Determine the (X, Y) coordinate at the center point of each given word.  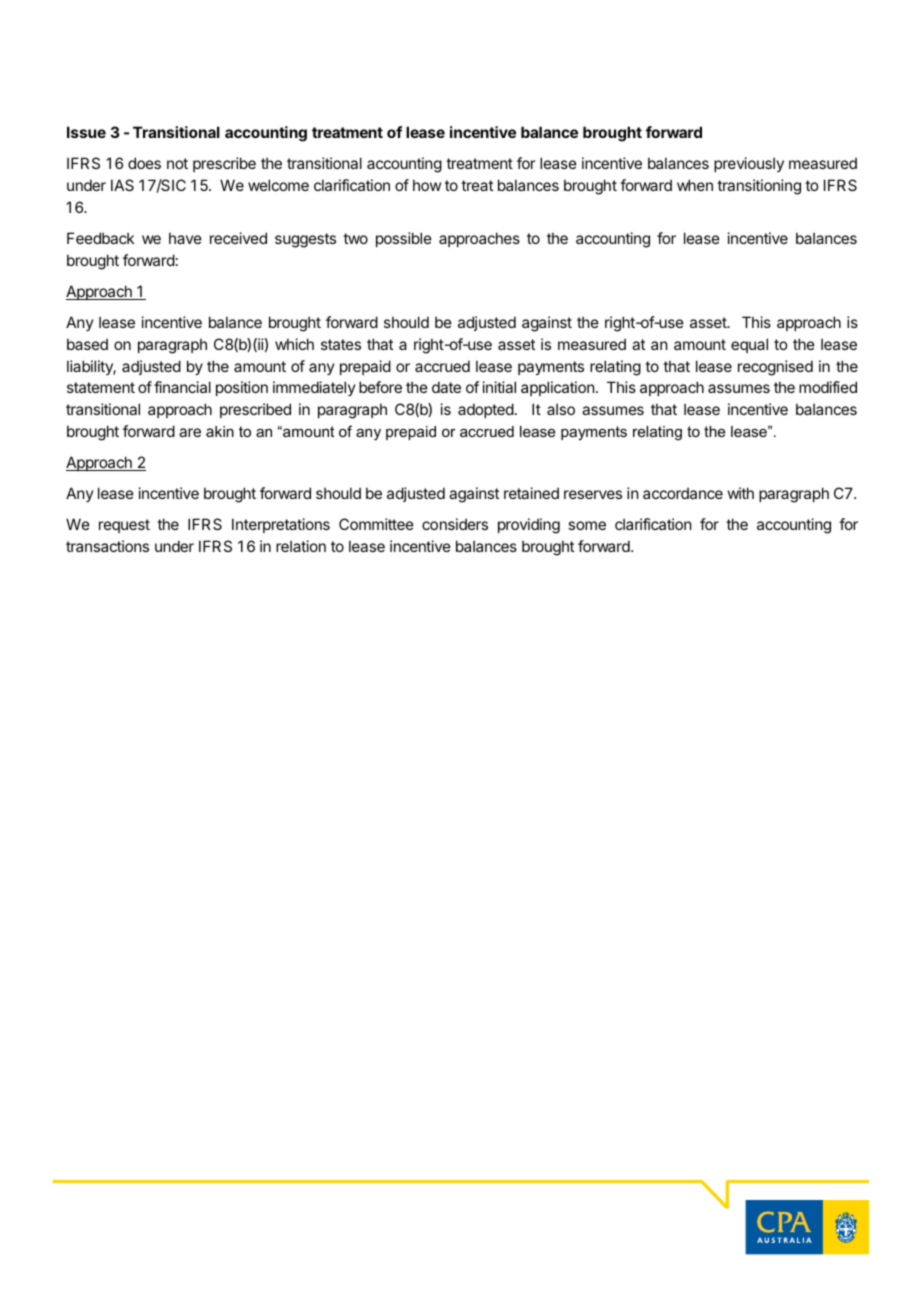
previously (749, 164)
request (124, 526)
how (427, 185)
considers (455, 524)
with (741, 493)
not (177, 163)
